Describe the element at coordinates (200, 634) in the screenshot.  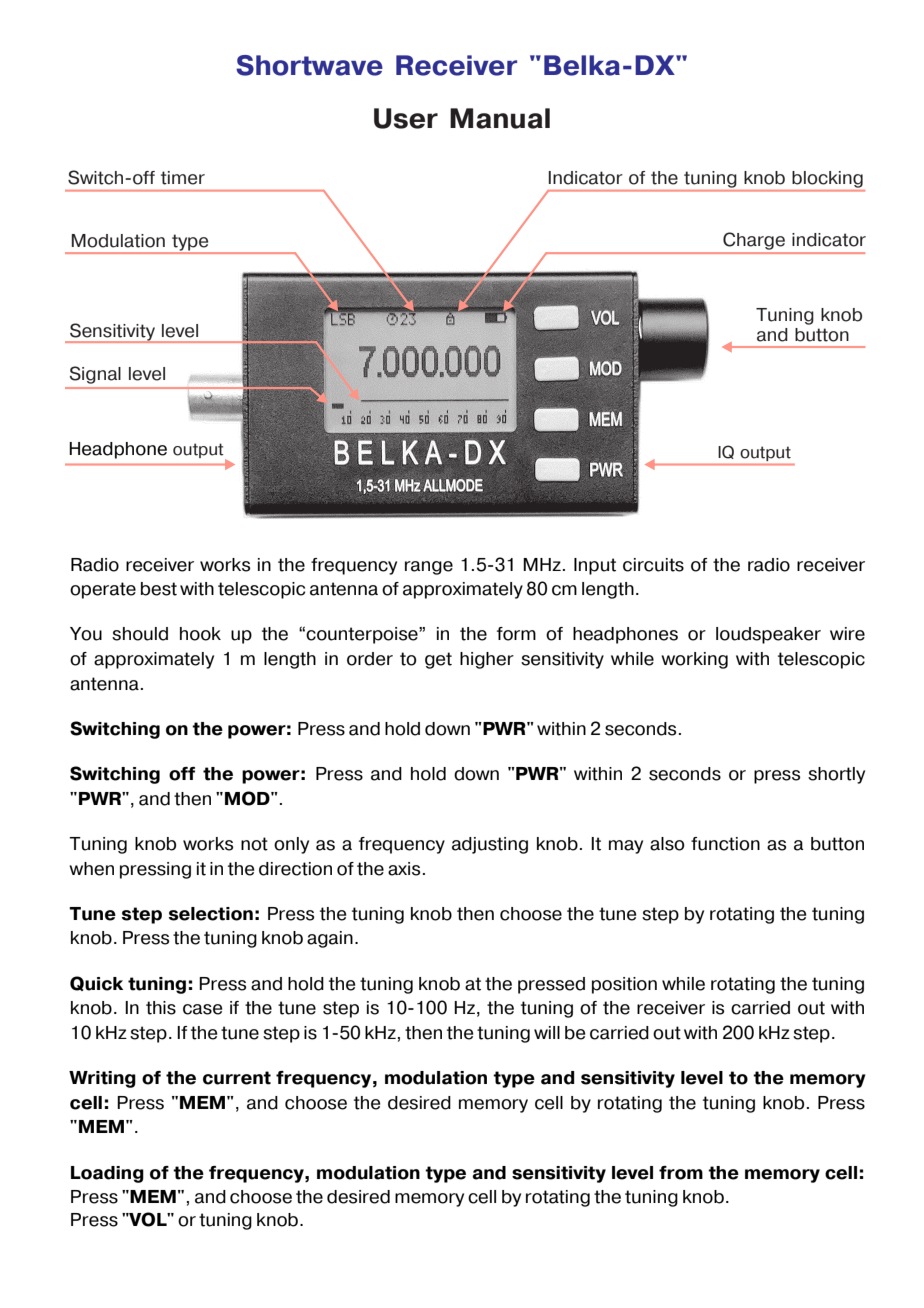
I see `hook` at that location.
